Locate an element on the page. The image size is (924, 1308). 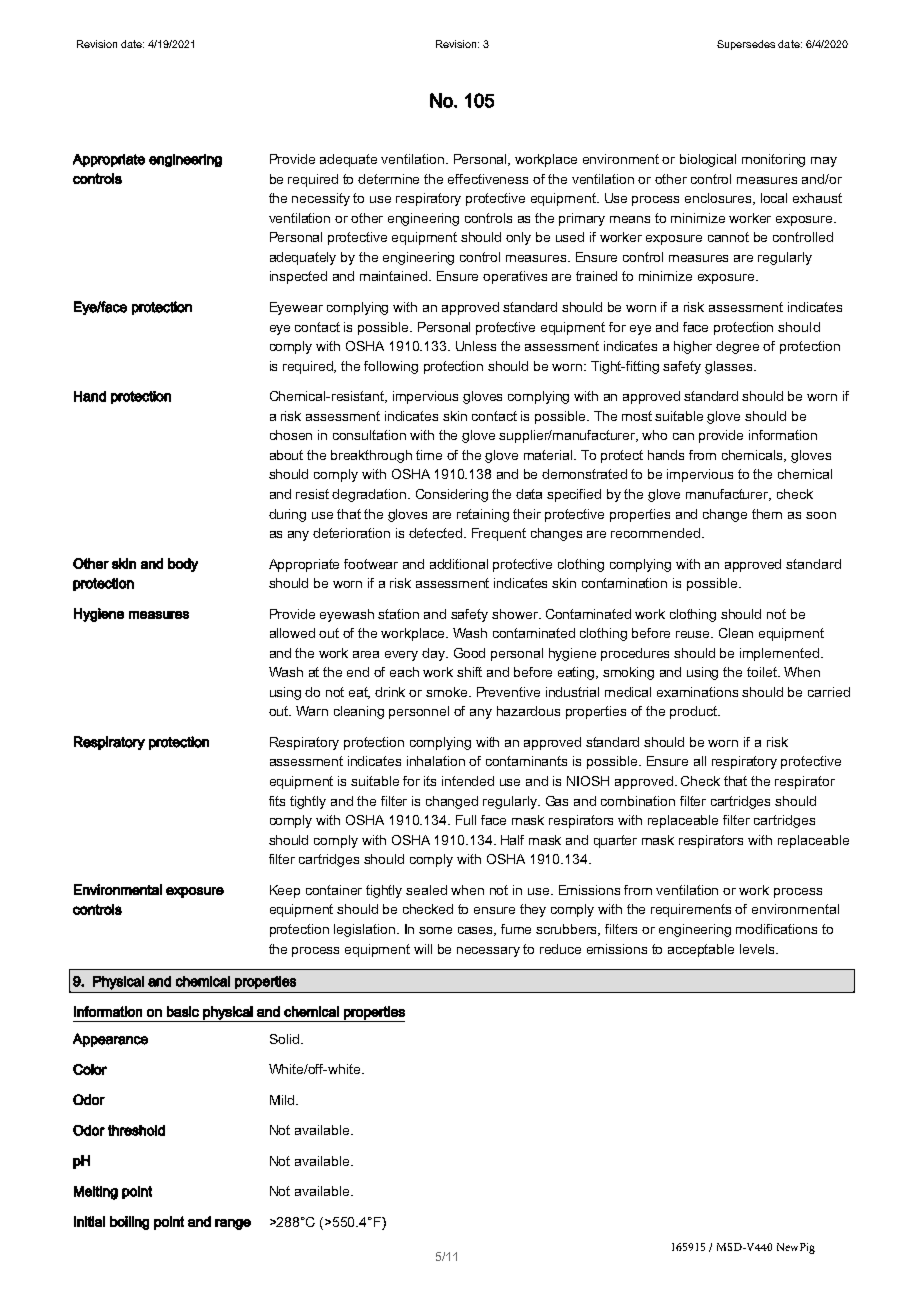
modifications is located at coordinates (776, 929).
